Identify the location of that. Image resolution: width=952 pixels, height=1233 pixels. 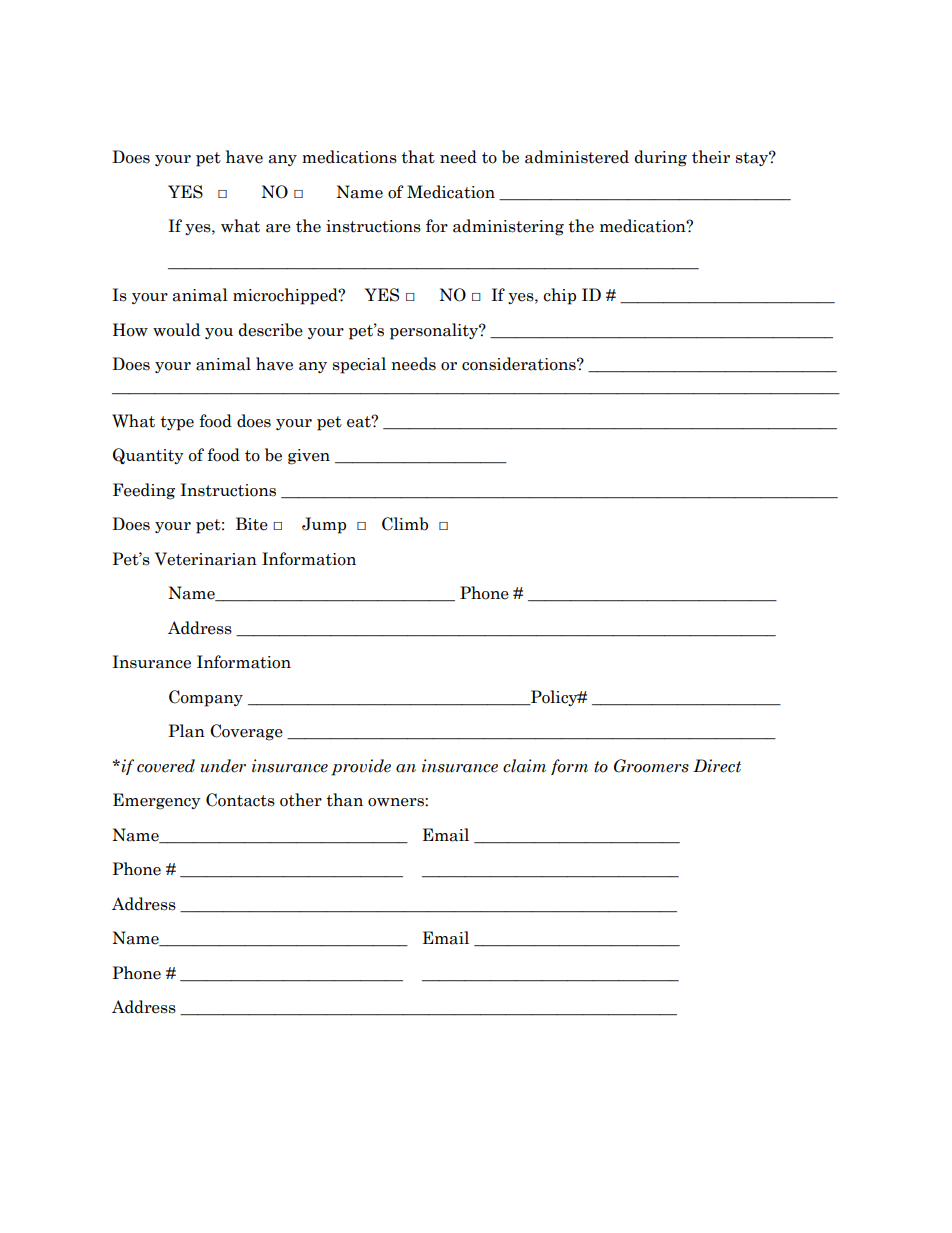
(418, 157).
